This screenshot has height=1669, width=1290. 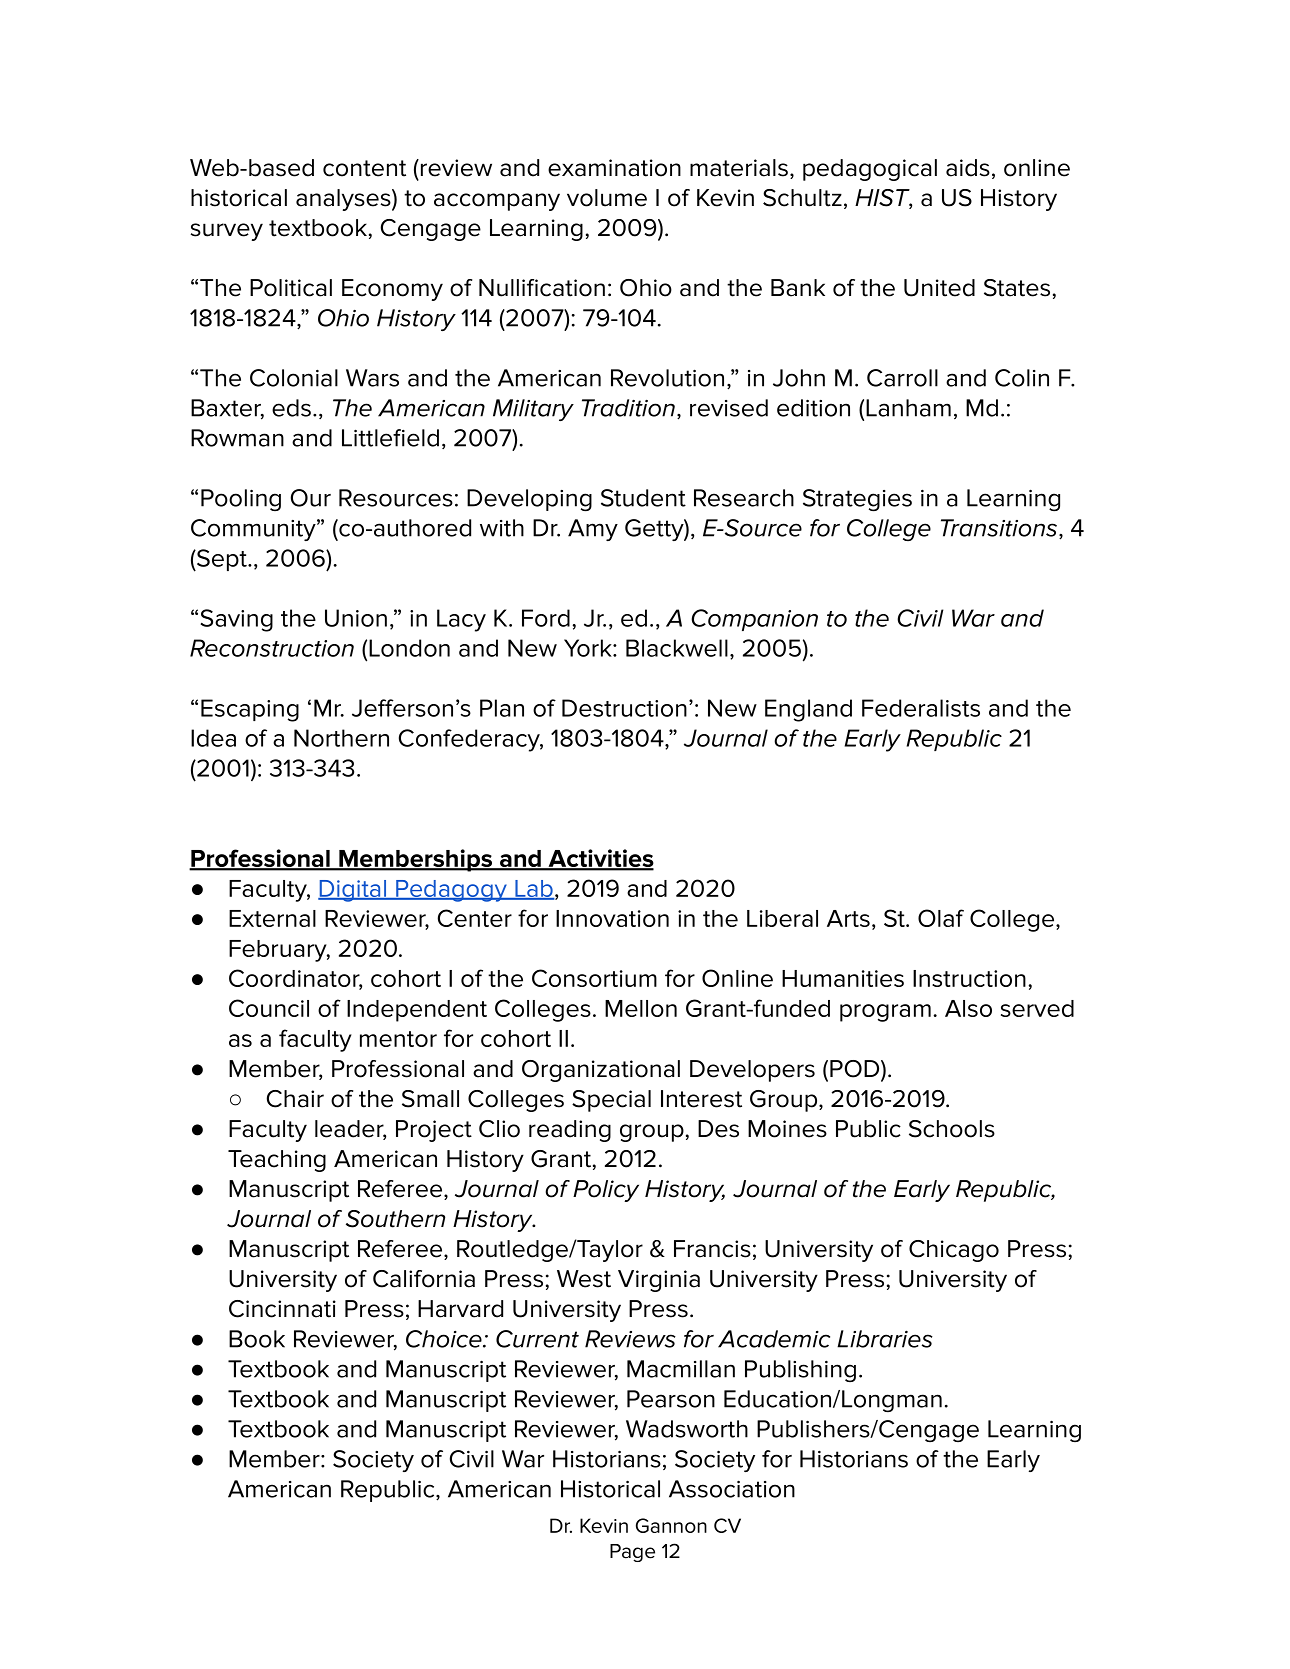 I want to click on Federalists, so click(x=921, y=708).
